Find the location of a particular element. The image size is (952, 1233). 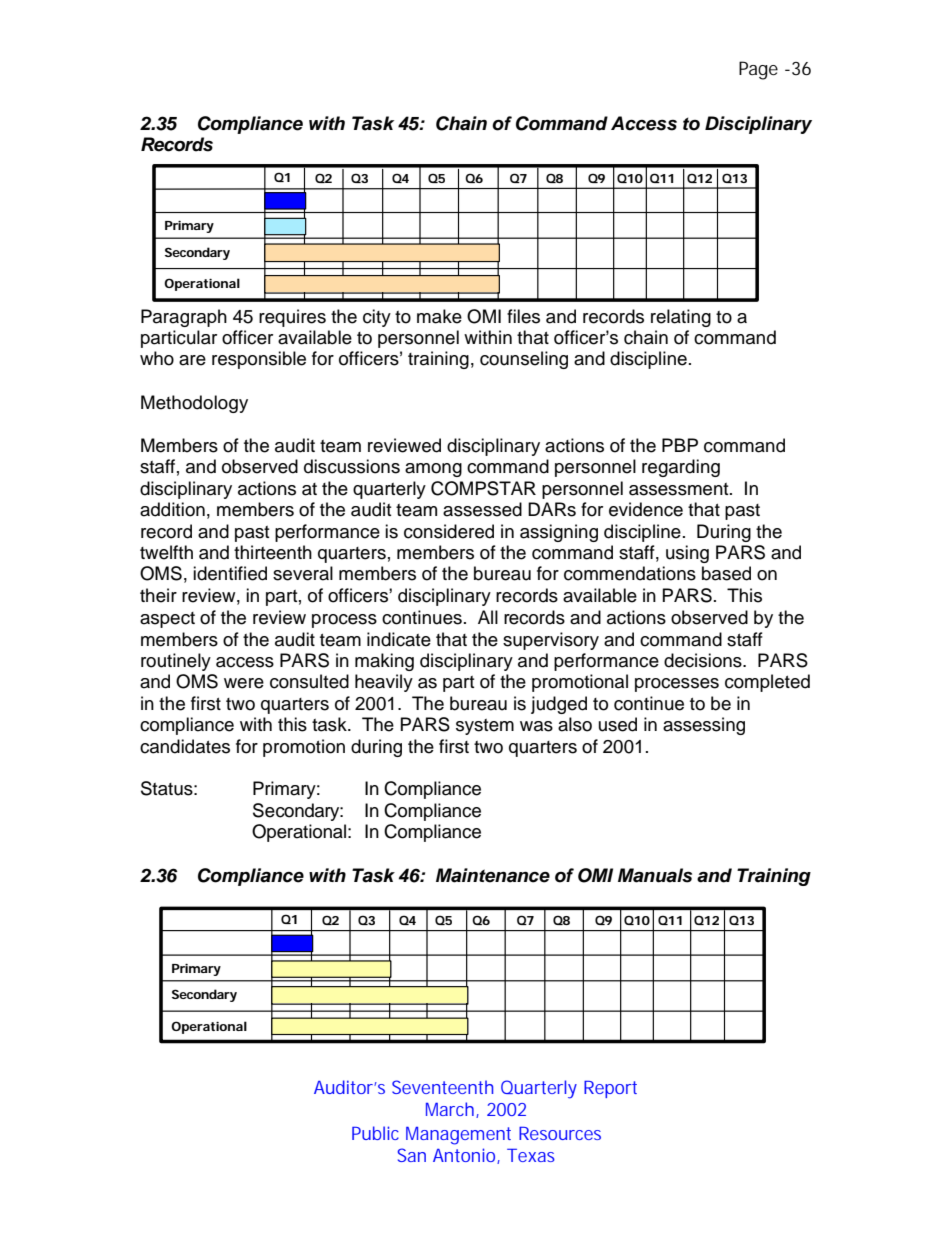

Page is located at coordinates (758, 70).
